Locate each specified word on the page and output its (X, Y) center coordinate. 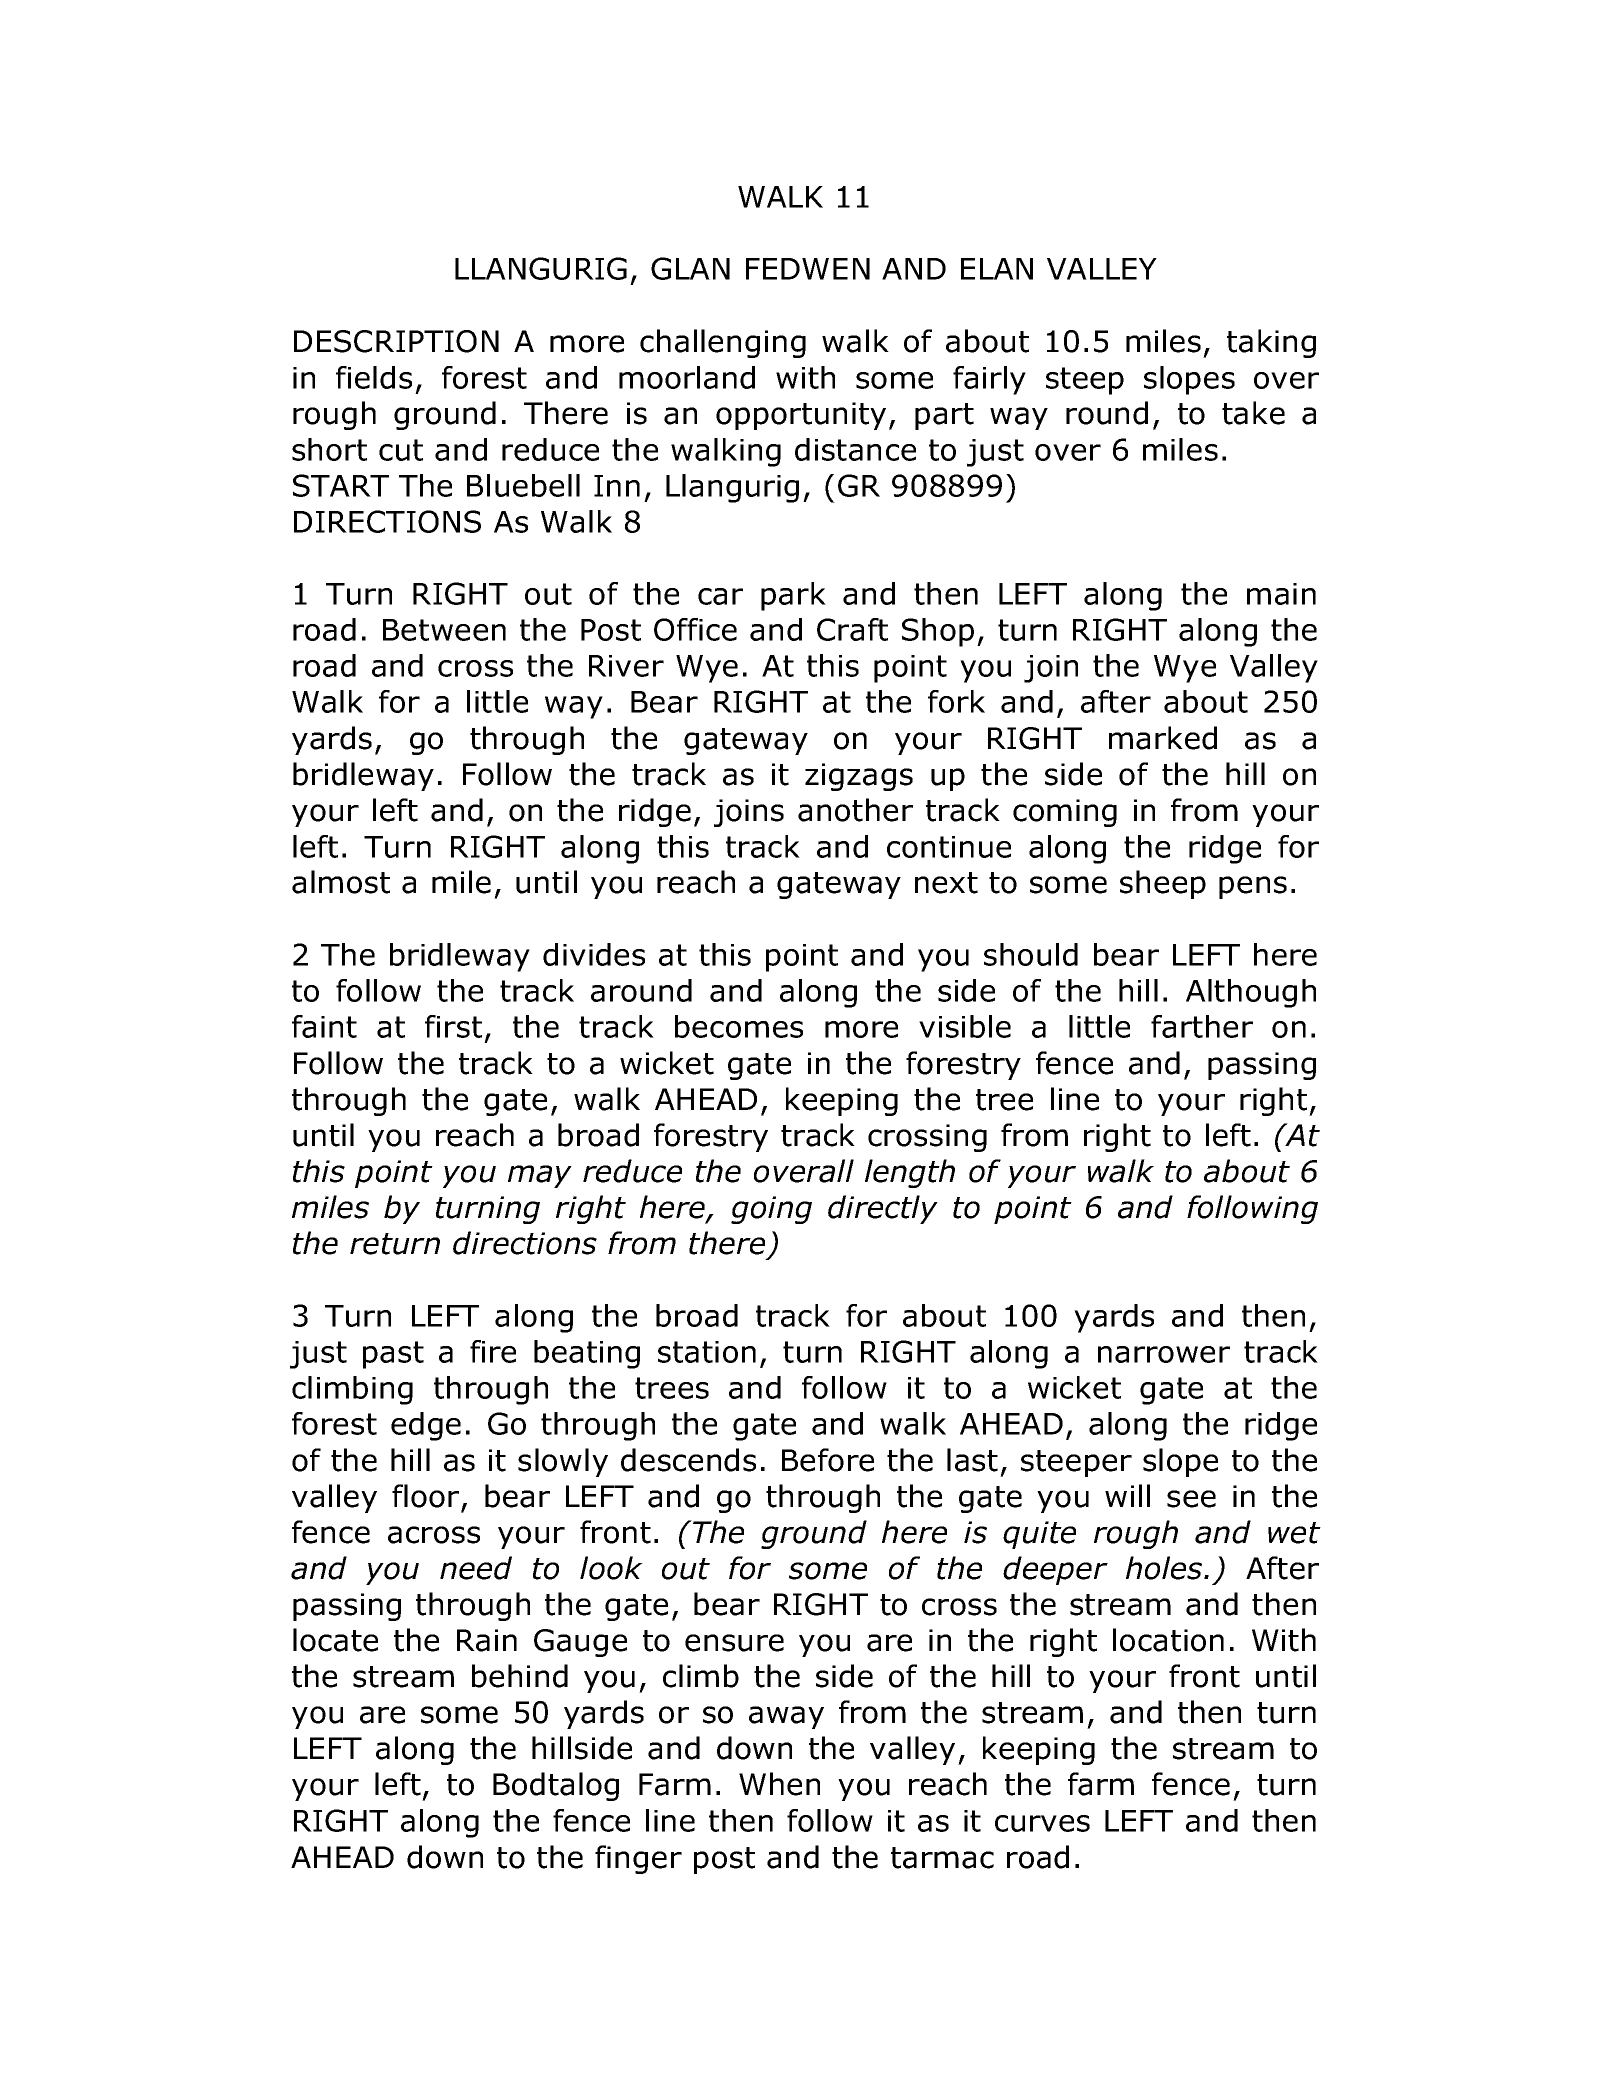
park (793, 596)
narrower (1164, 1354)
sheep (1163, 884)
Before (828, 1460)
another (855, 810)
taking (1271, 343)
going (771, 1210)
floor (425, 1496)
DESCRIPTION (396, 341)
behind (520, 1676)
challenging (723, 343)
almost (341, 882)
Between (444, 630)
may (540, 1176)
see (1191, 1499)
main (1281, 594)
